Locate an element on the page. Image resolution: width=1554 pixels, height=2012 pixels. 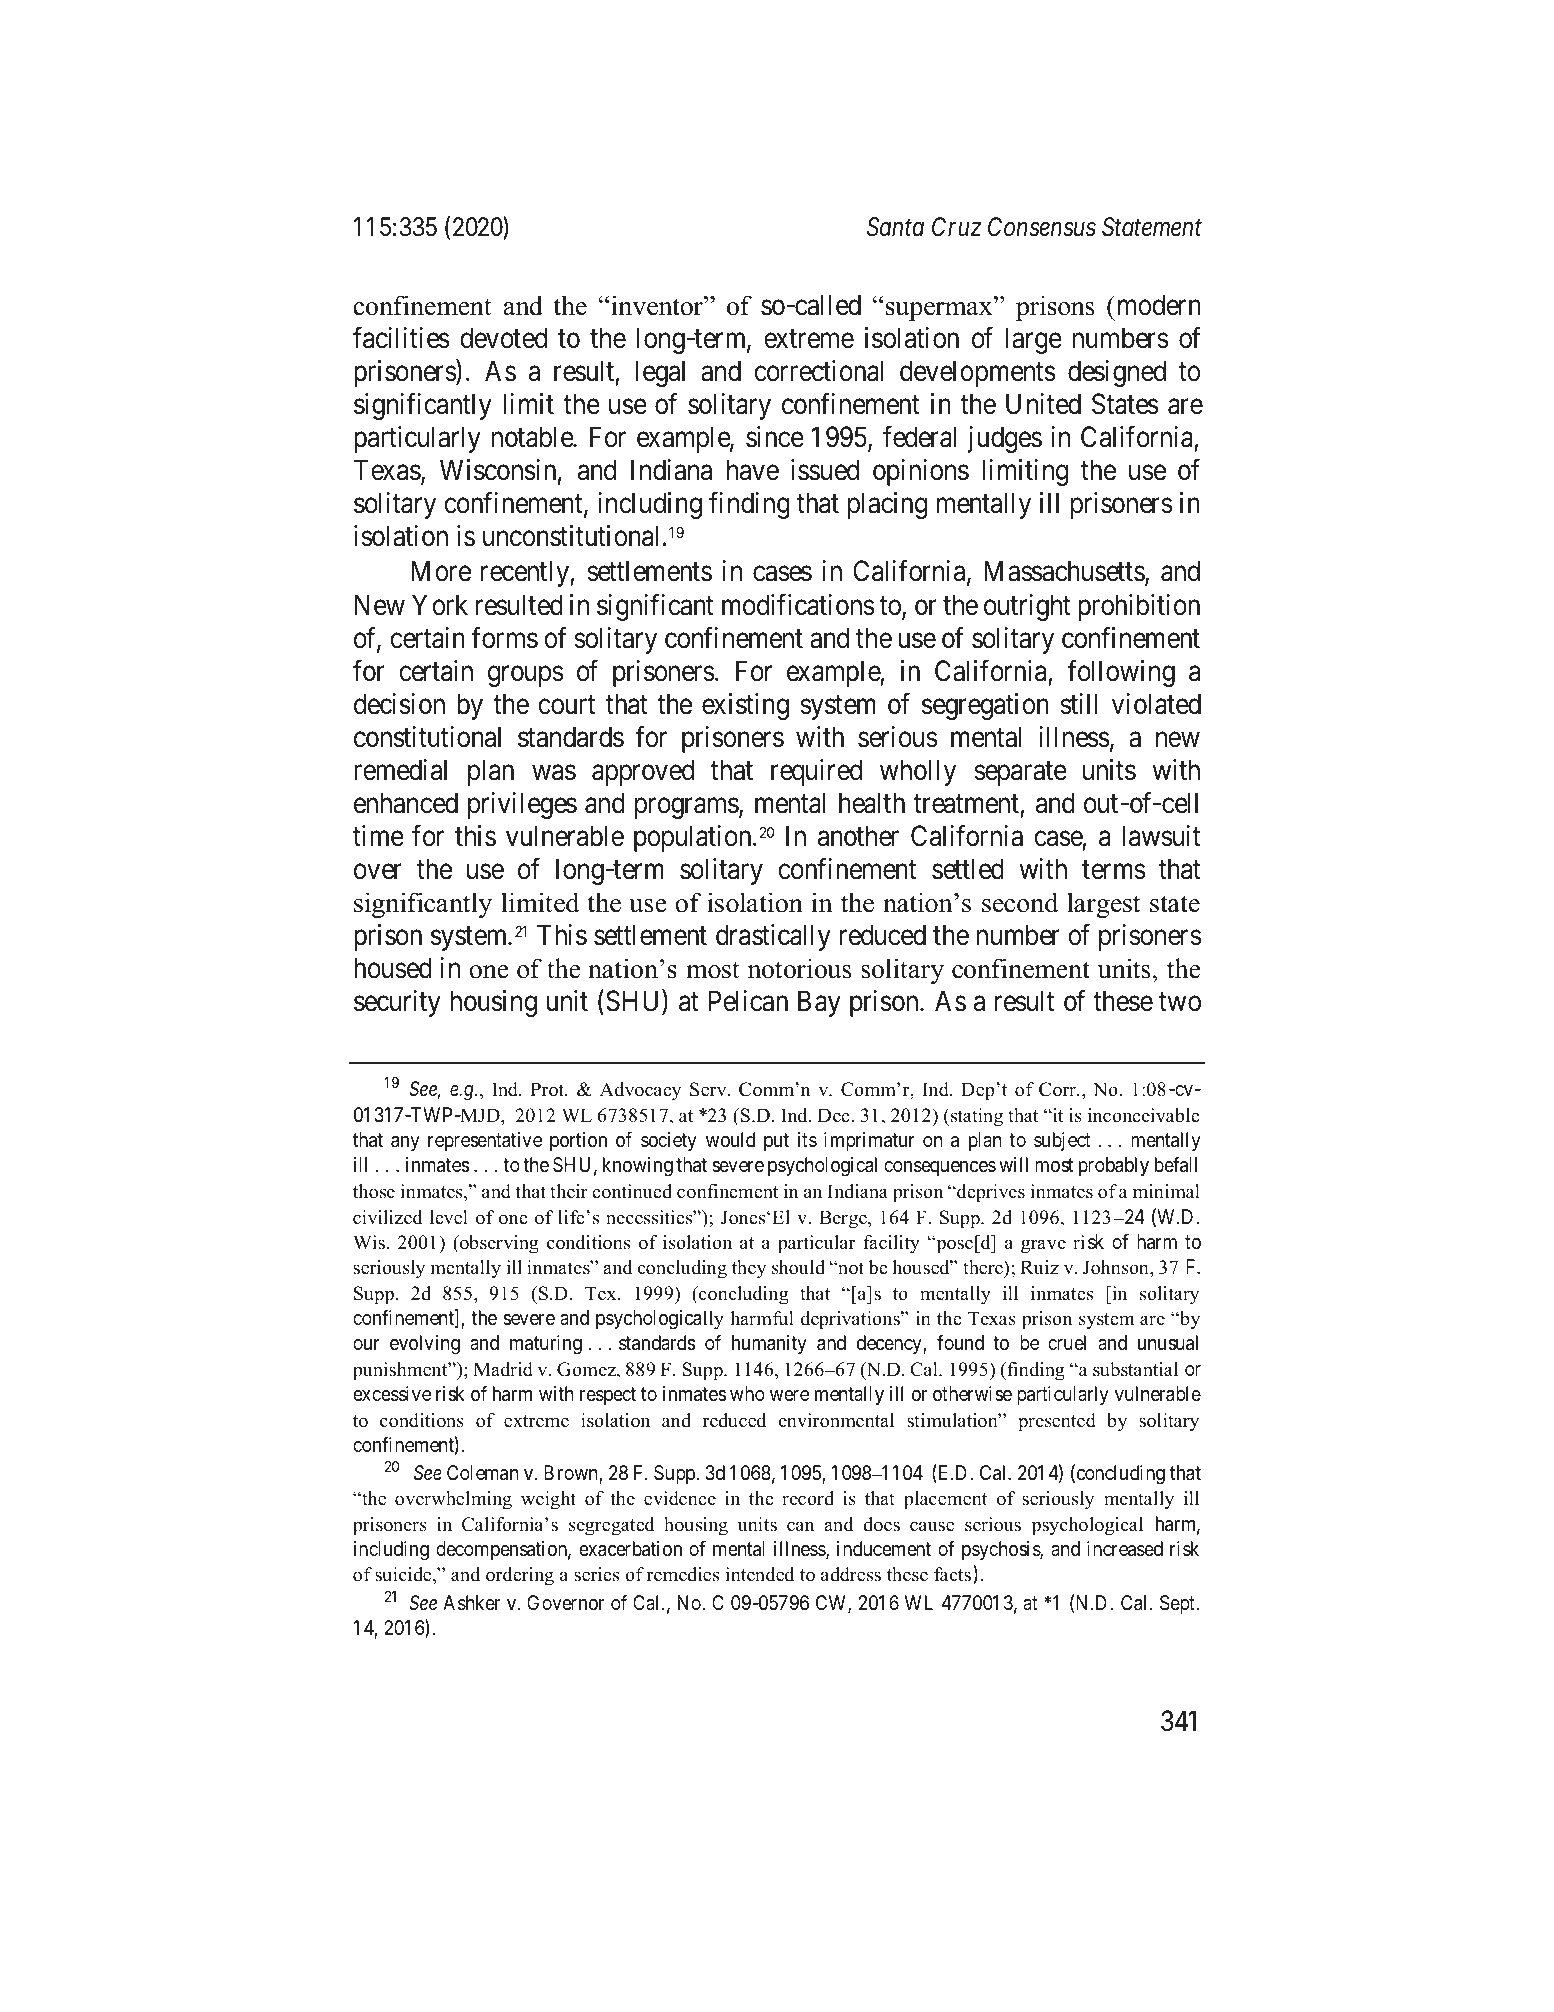
intended is located at coordinates (759, 1574).
